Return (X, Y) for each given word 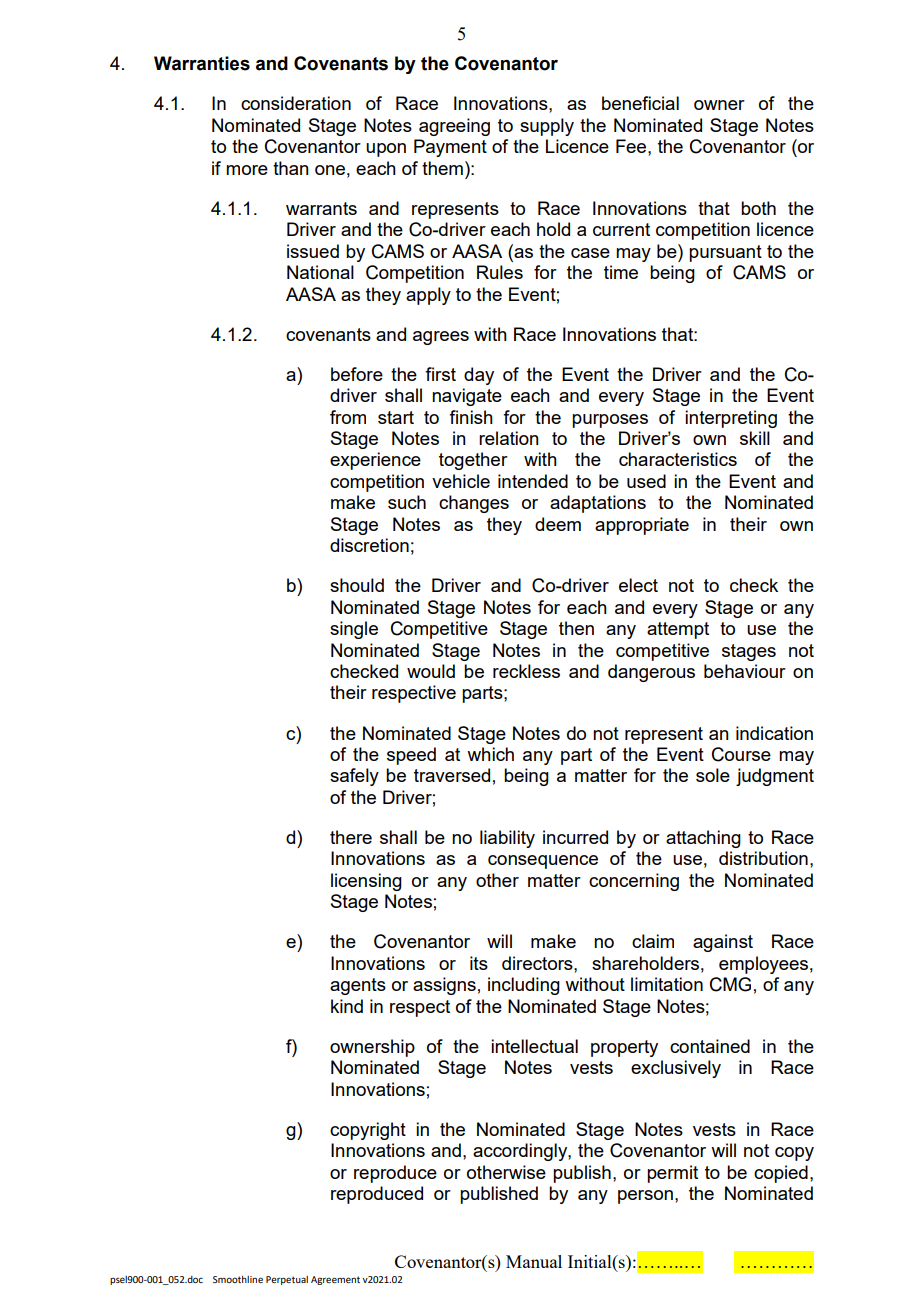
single (354, 630)
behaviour (745, 671)
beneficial (640, 103)
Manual (534, 1261)
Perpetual (287, 1280)
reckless (526, 671)
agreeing (454, 127)
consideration (296, 103)
